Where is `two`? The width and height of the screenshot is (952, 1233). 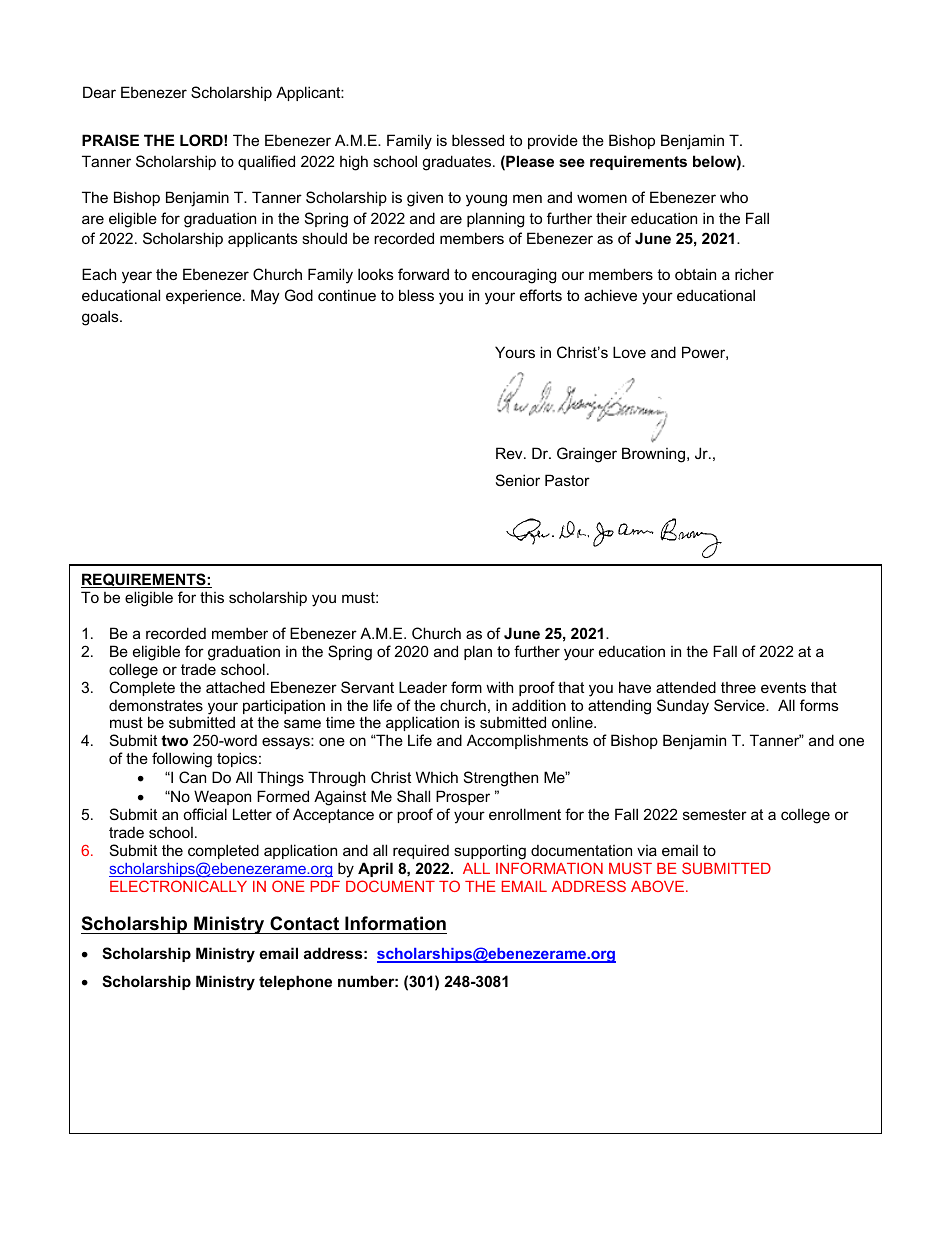 two is located at coordinates (174, 740).
